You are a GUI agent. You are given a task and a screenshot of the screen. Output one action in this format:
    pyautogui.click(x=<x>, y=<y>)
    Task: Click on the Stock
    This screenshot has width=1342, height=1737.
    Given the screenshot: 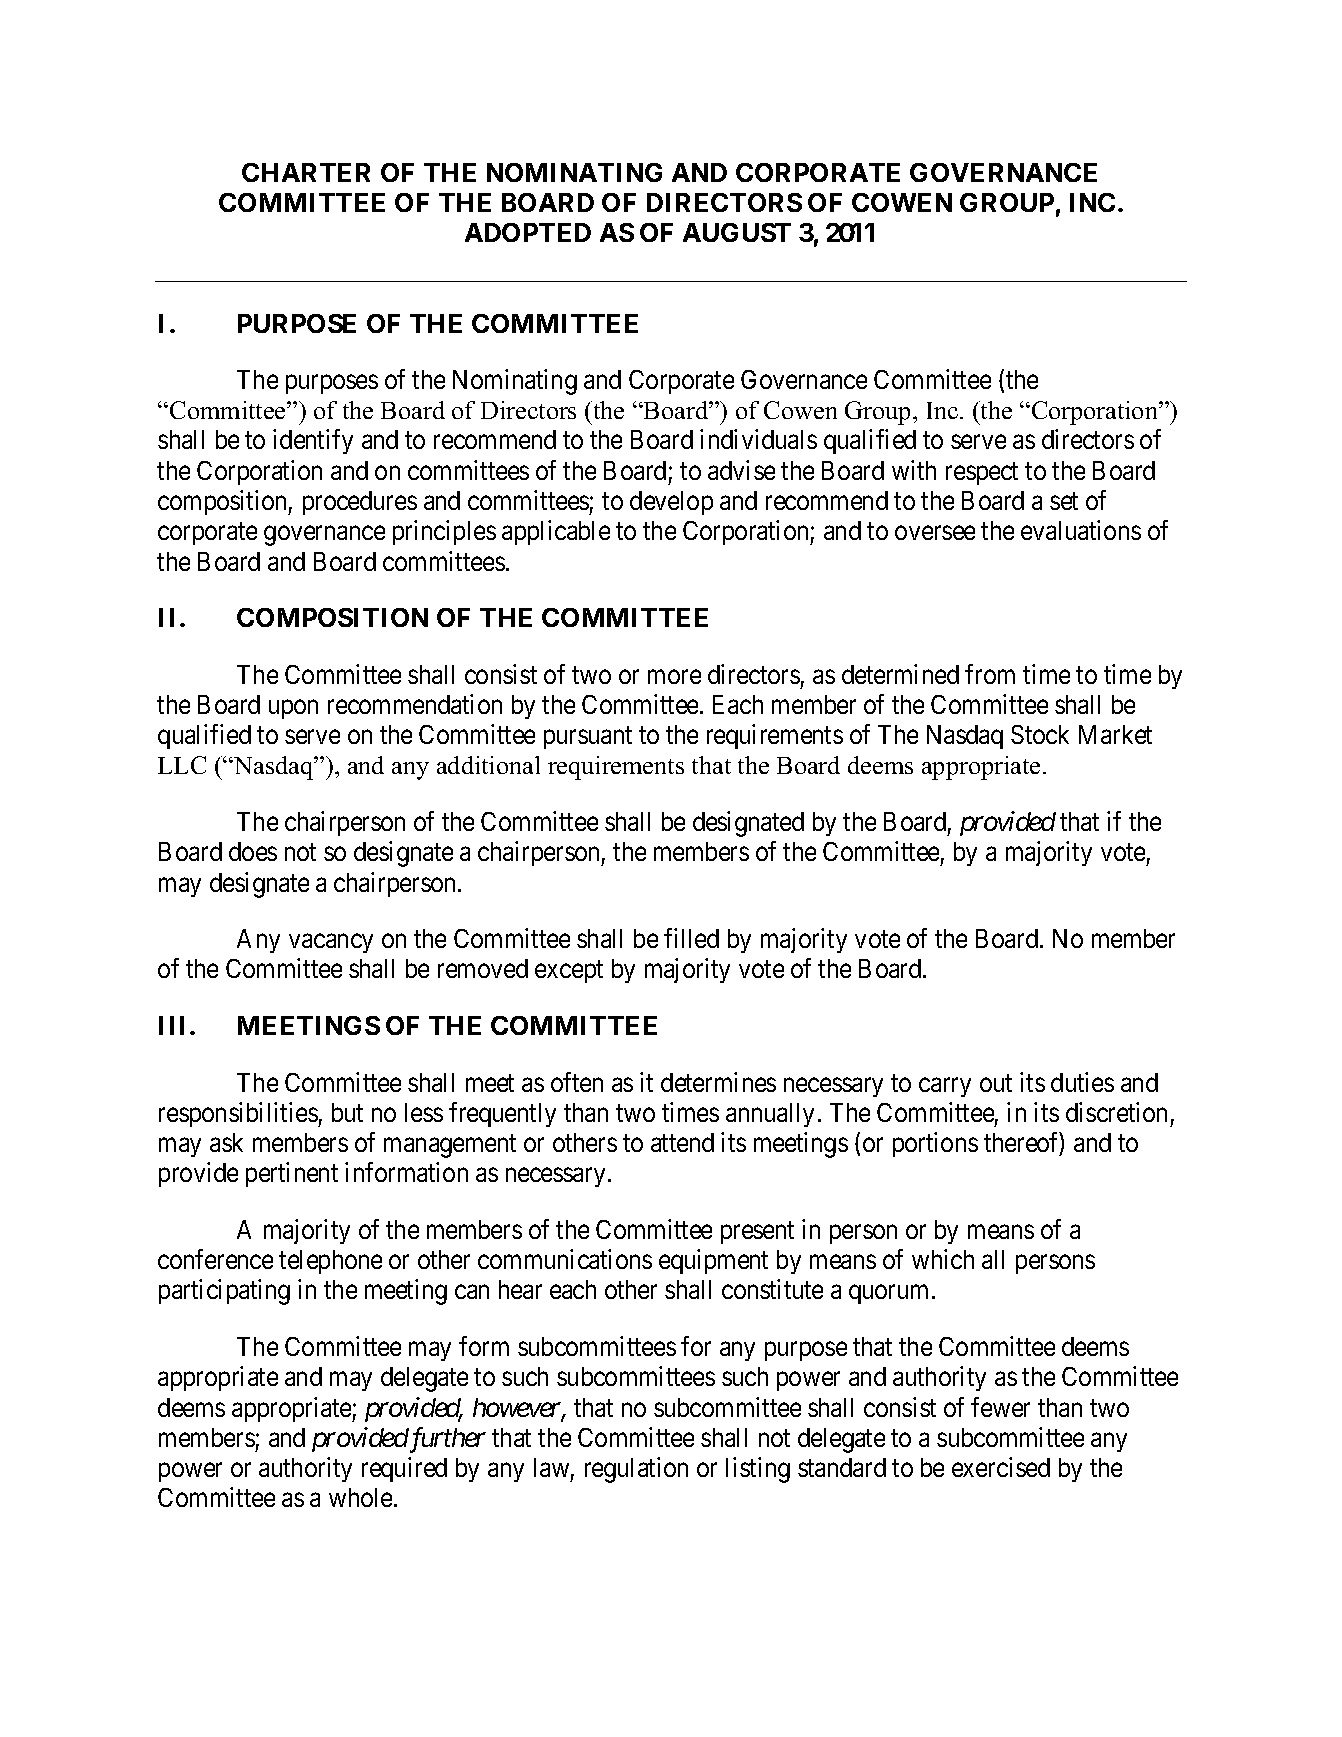 What is the action you would take?
    pyautogui.click(x=1040, y=734)
